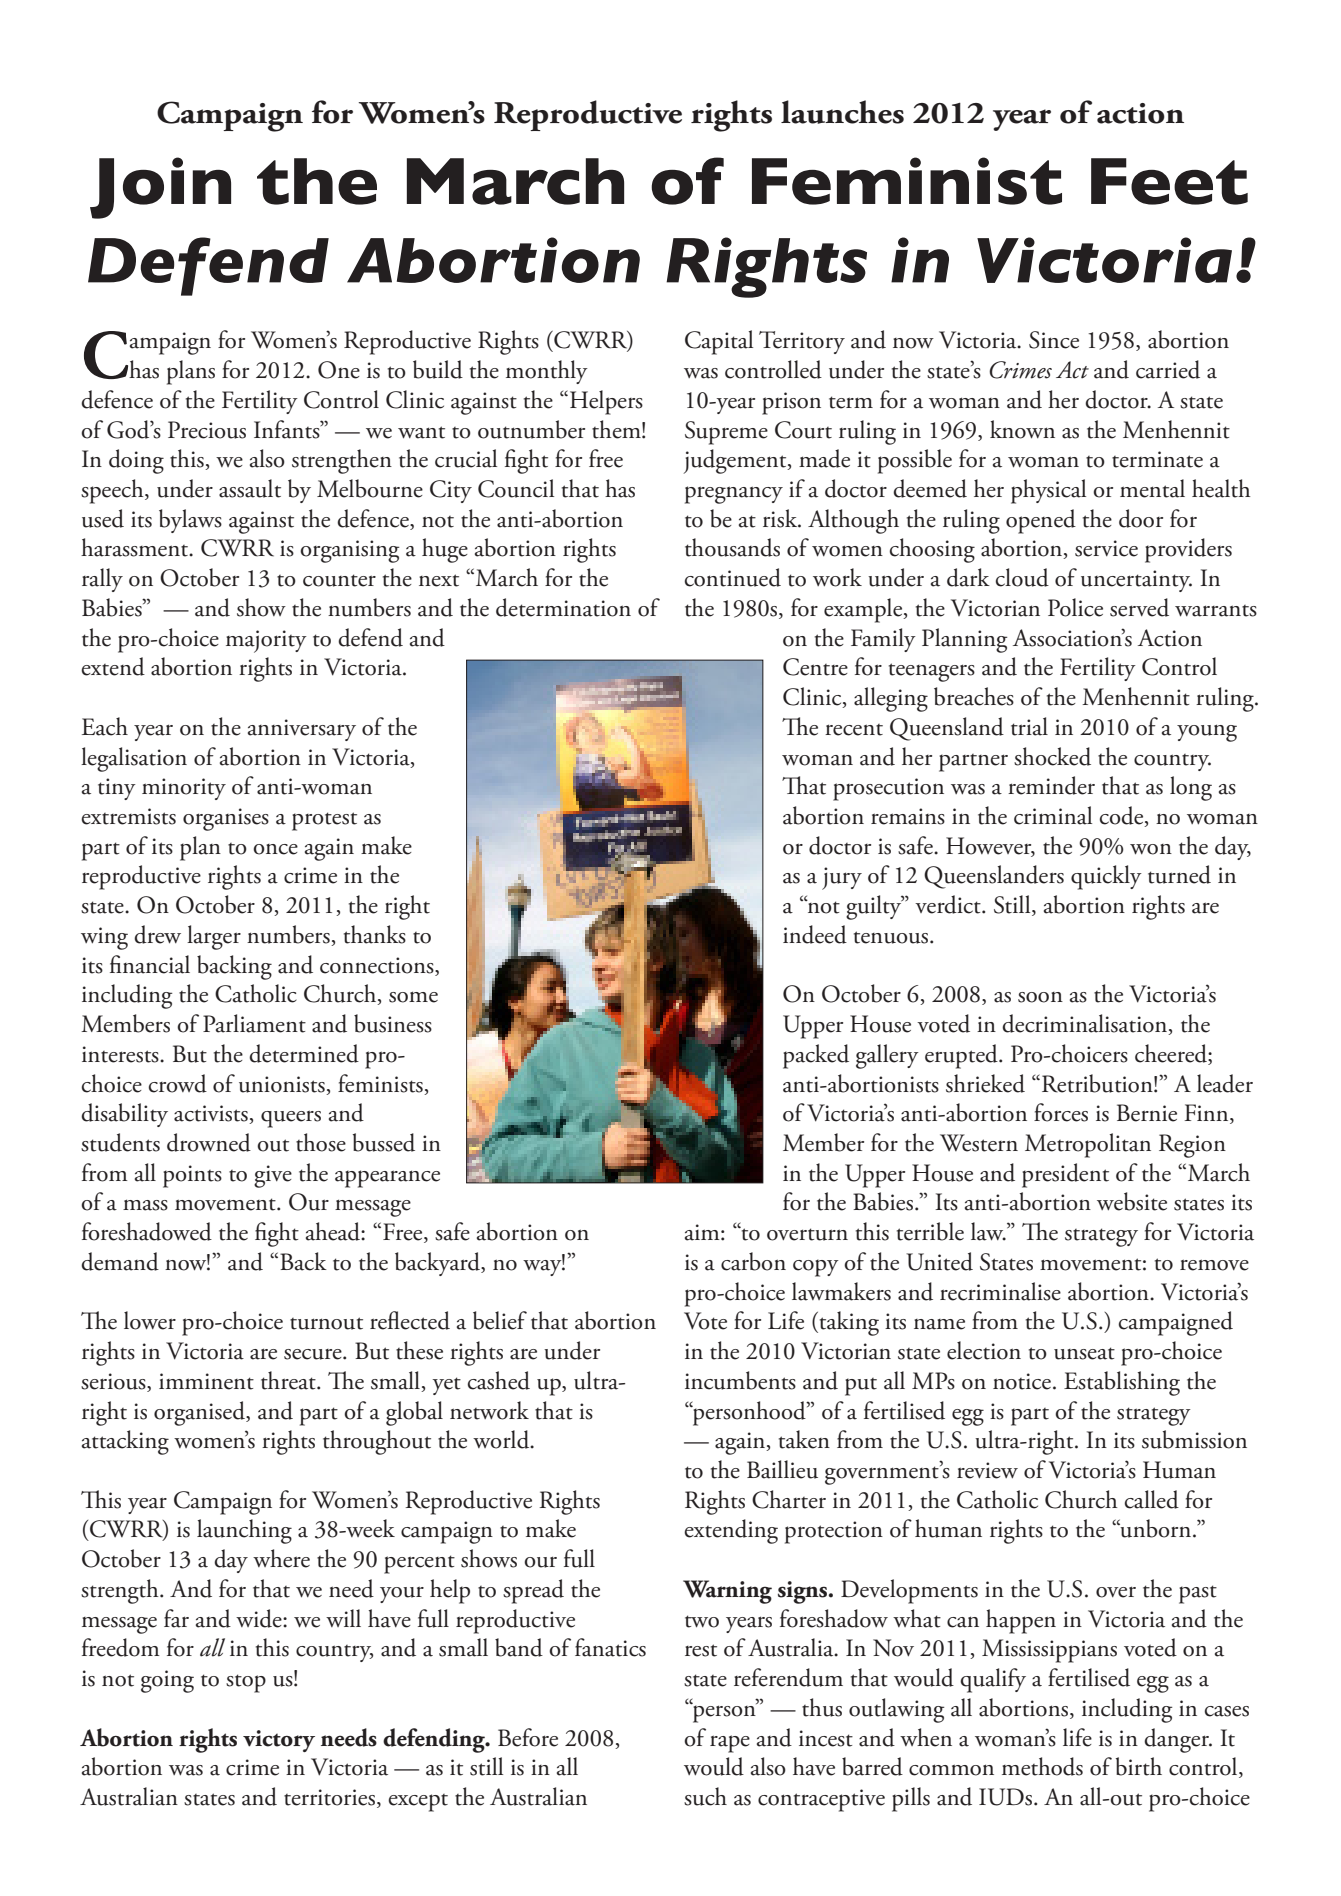 The height and width of the screenshot is (1896, 1341). What do you see at coordinates (279, 1741) in the screenshot?
I see `victory` at bounding box center [279, 1741].
